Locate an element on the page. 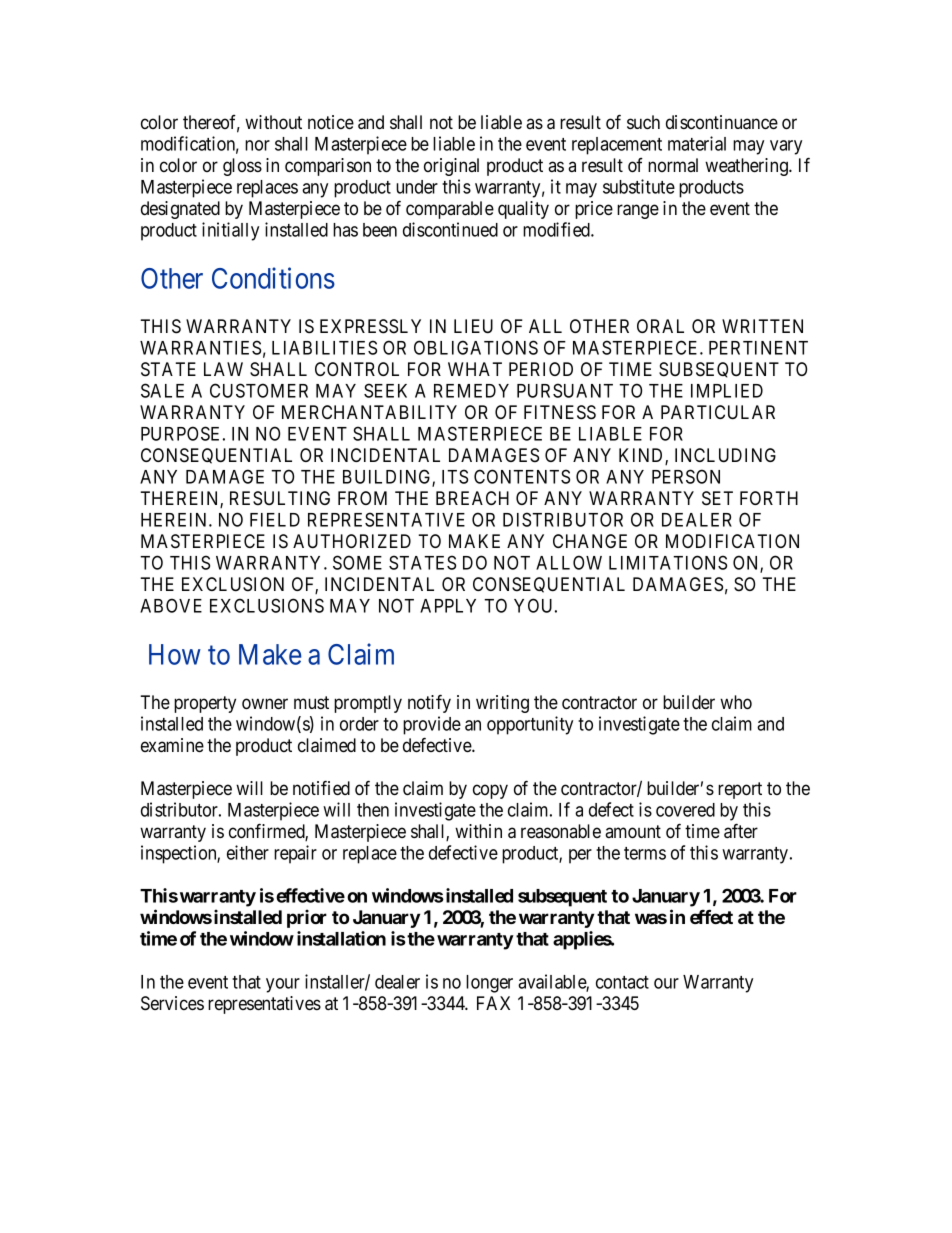 This page has height=1233, width=952. original is located at coordinates (451, 167).
